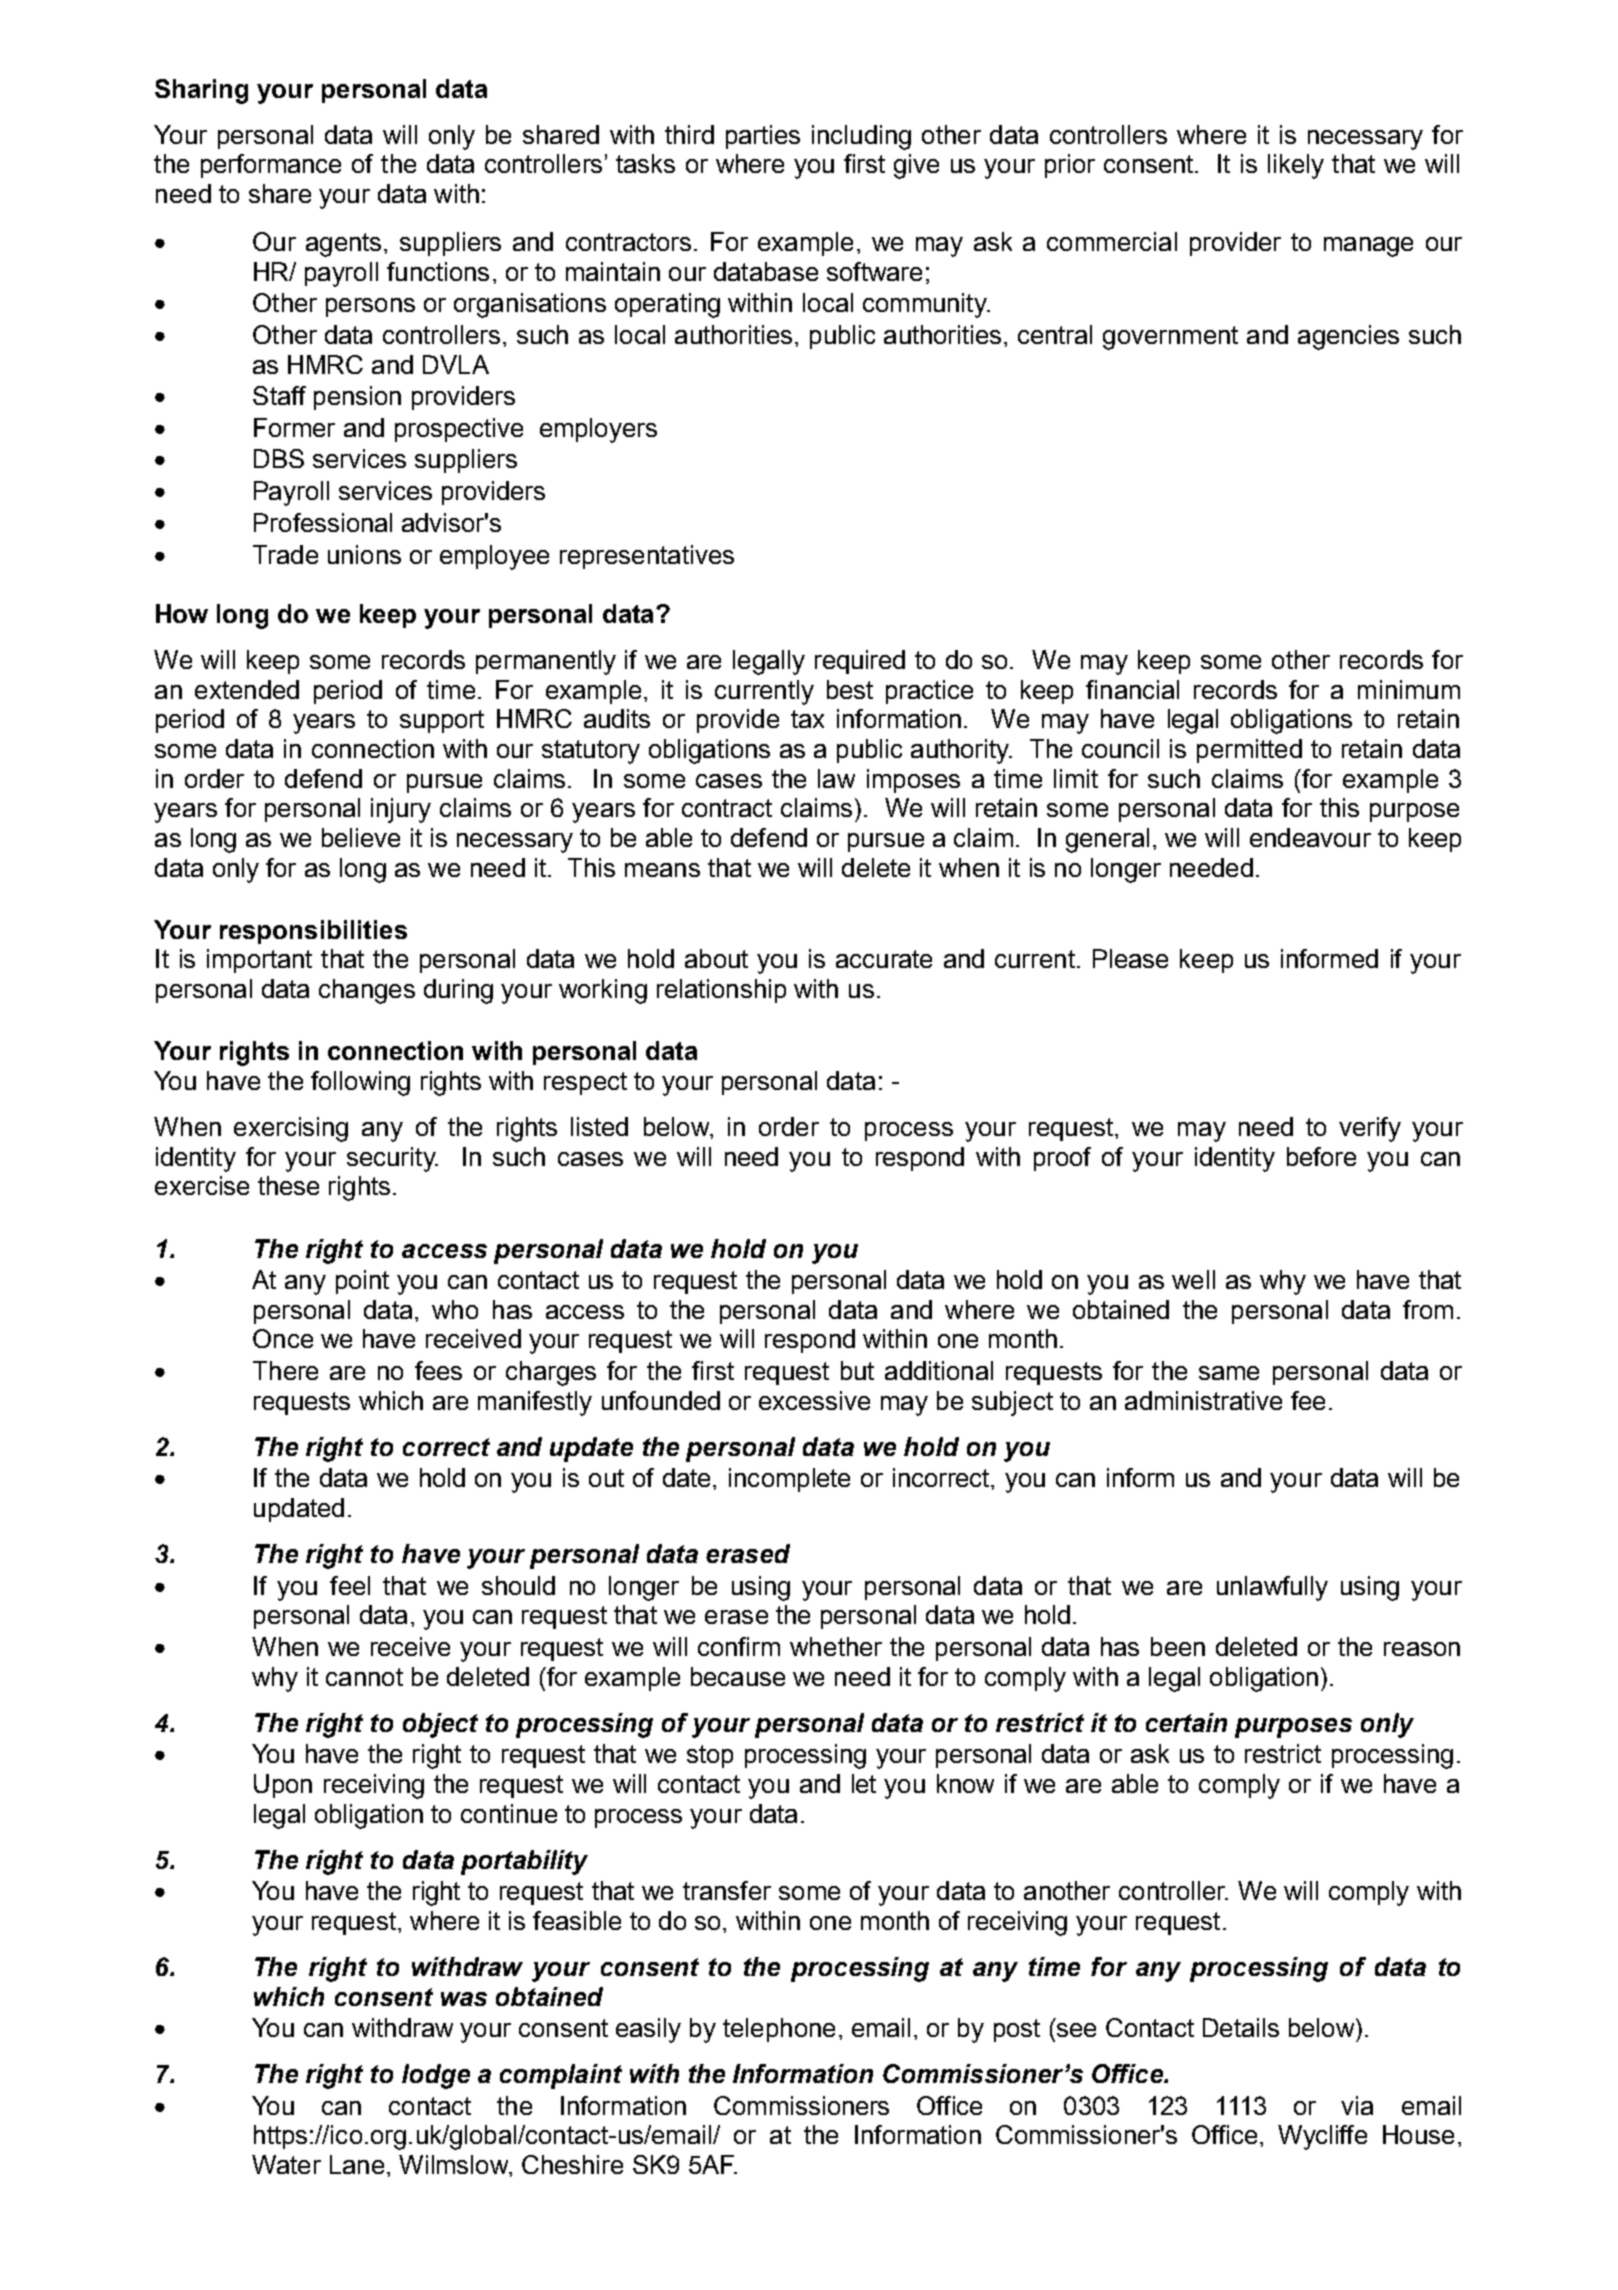  What do you see at coordinates (285, 1370) in the image?
I see `There` at bounding box center [285, 1370].
